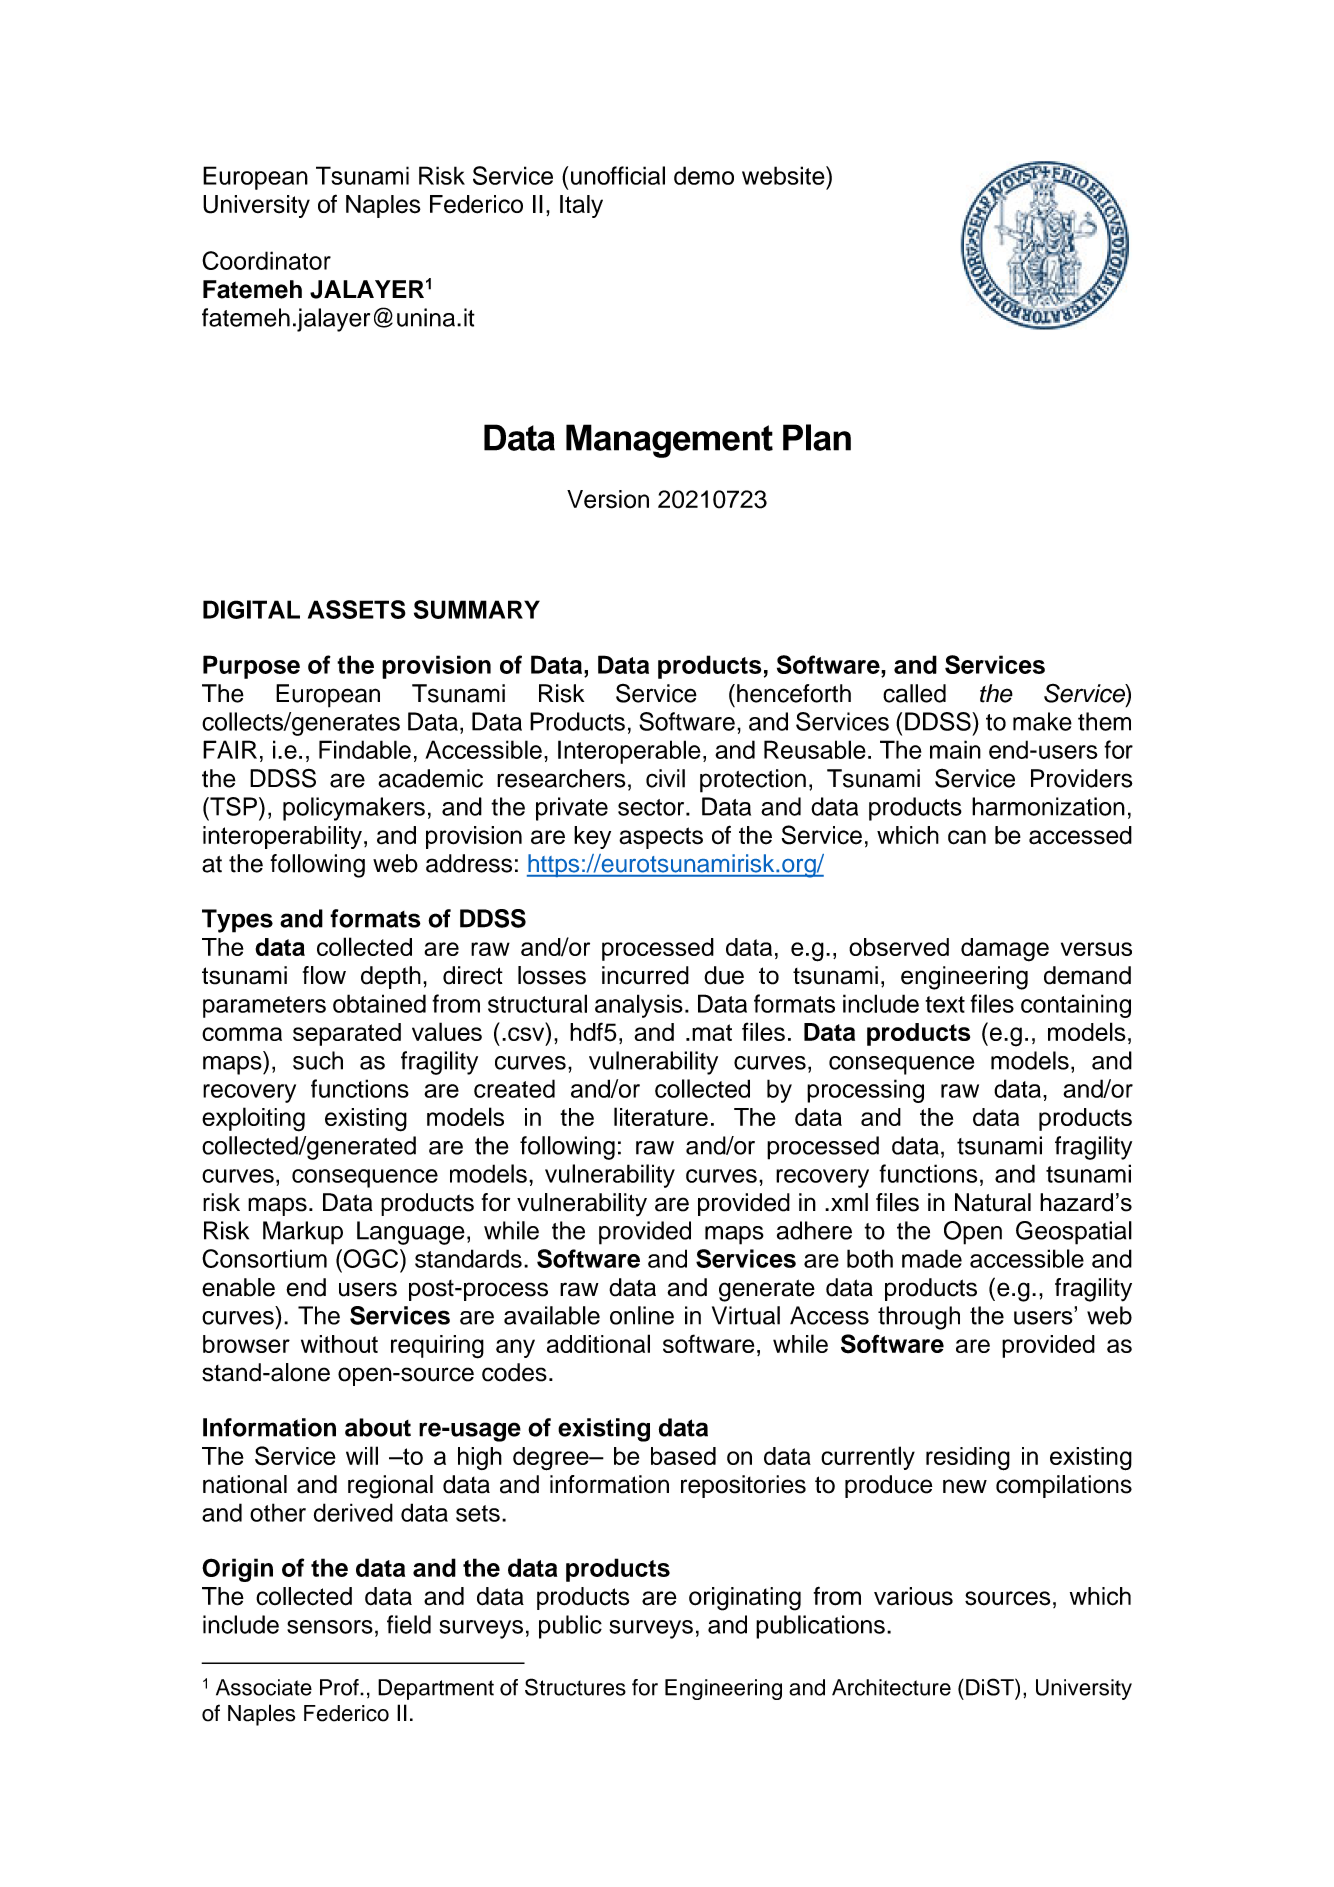 Image resolution: width=1334 pixels, height=1887 pixels. I want to click on Markup, so click(303, 1233).
